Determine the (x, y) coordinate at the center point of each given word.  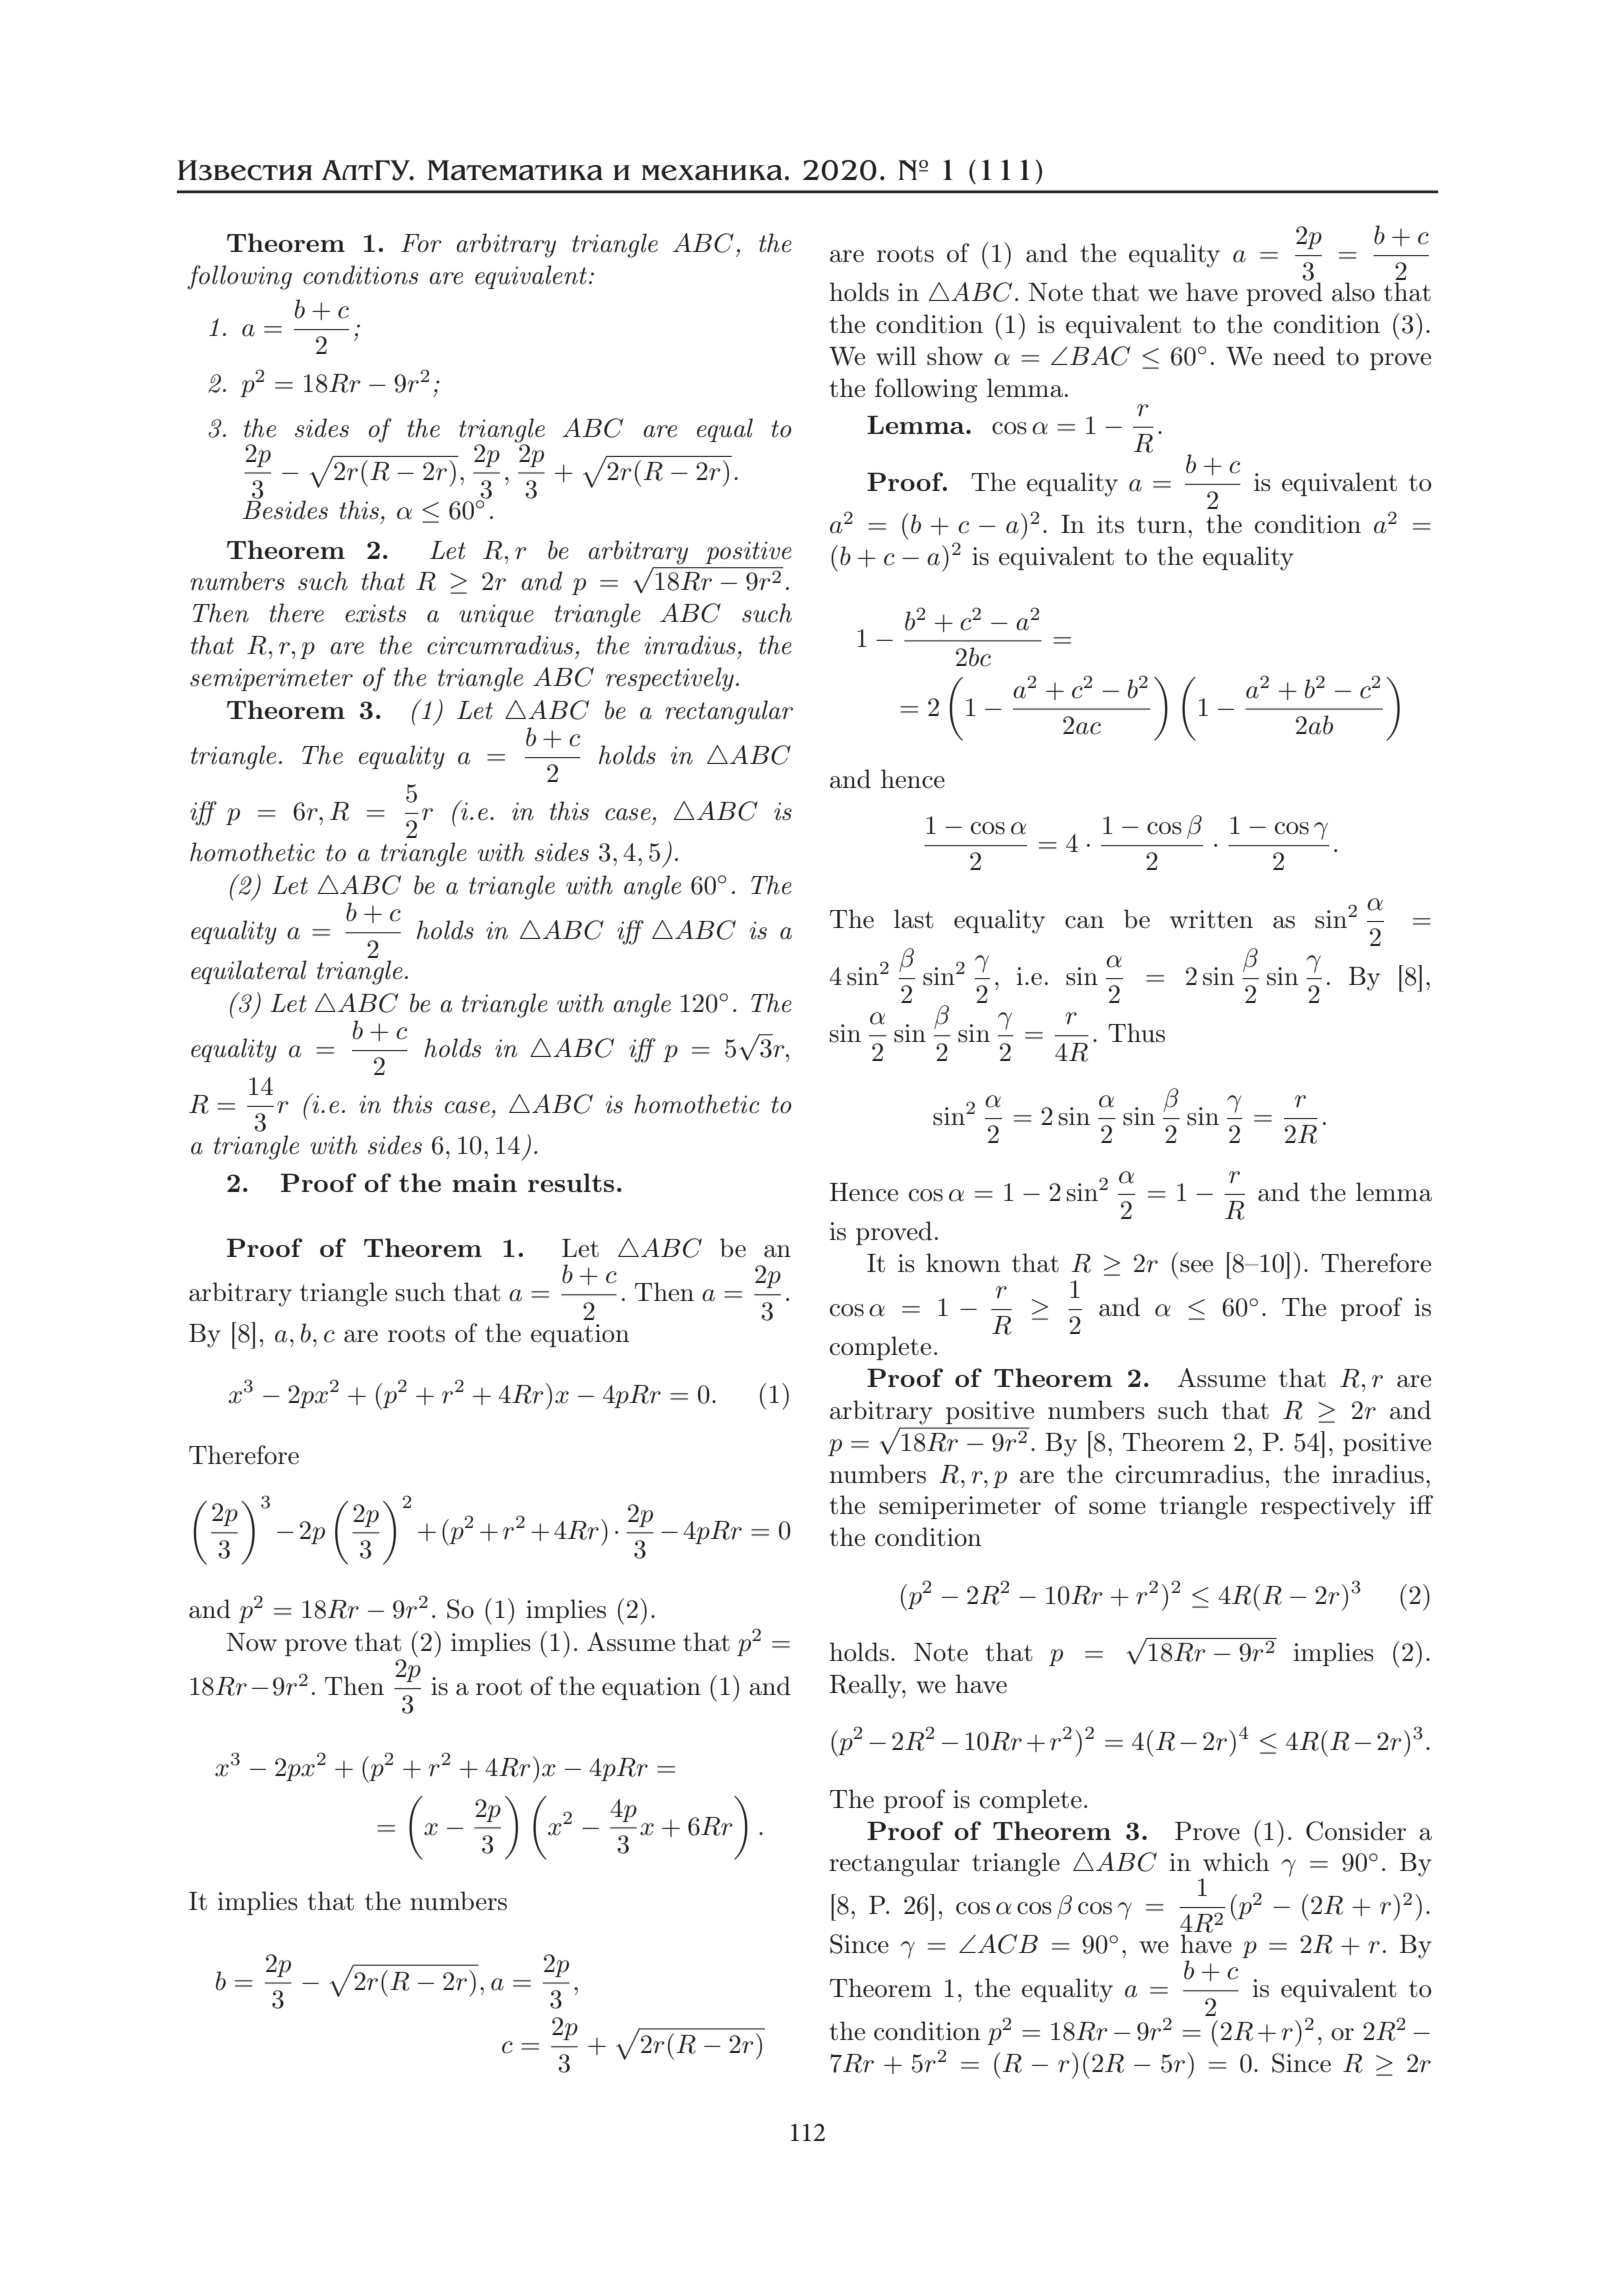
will (896, 355)
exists (375, 613)
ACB (1008, 1944)
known (963, 1263)
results (571, 1182)
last (914, 919)
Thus (1136, 1033)
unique (496, 615)
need (1299, 356)
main (484, 1182)
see (1196, 1266)
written (1211, 919)
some (1117, 1508)
